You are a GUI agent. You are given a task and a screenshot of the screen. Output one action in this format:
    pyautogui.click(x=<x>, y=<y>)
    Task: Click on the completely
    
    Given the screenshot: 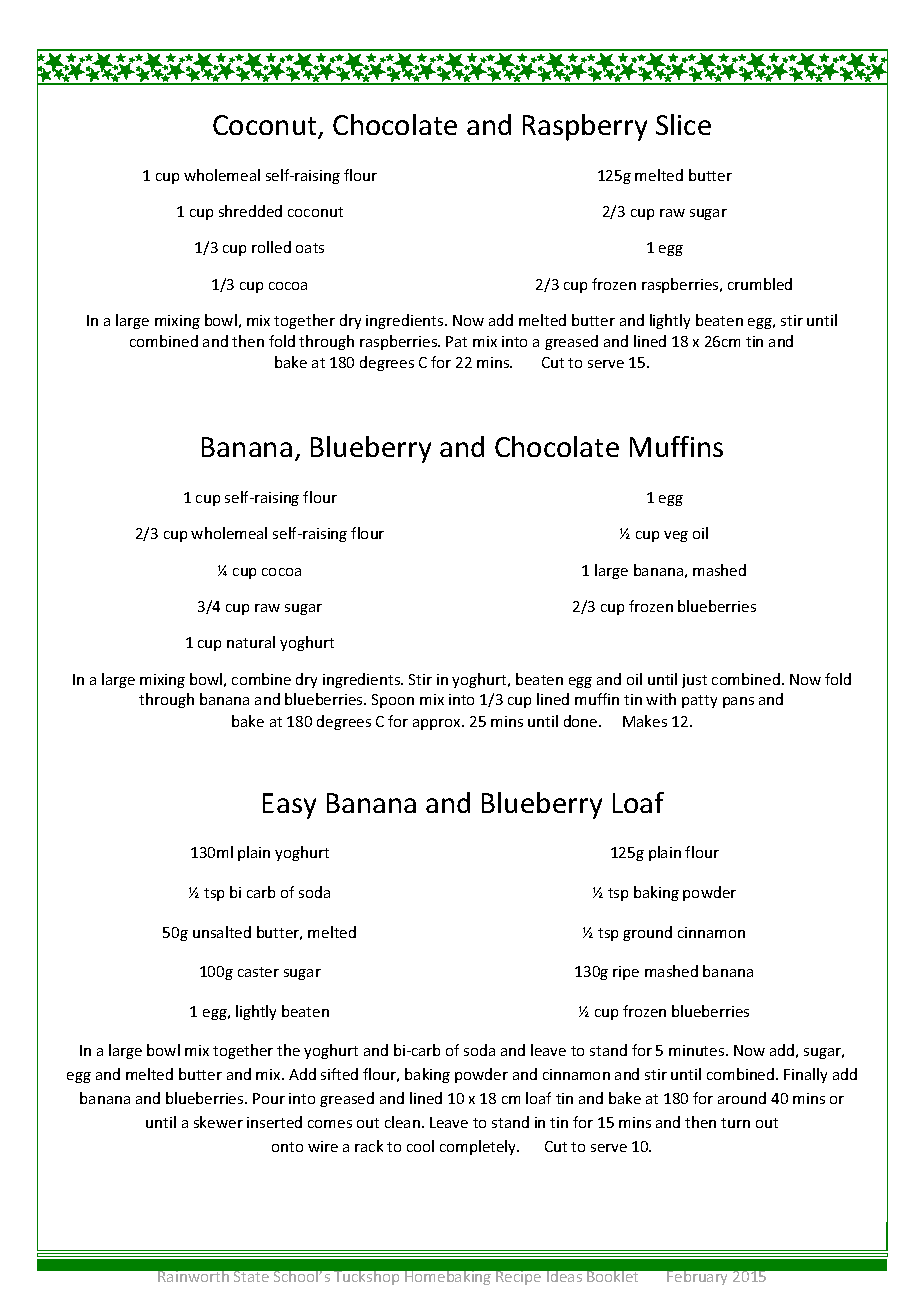 What is the action you would take?
    pyautogui.click(x=479, y=1147)
